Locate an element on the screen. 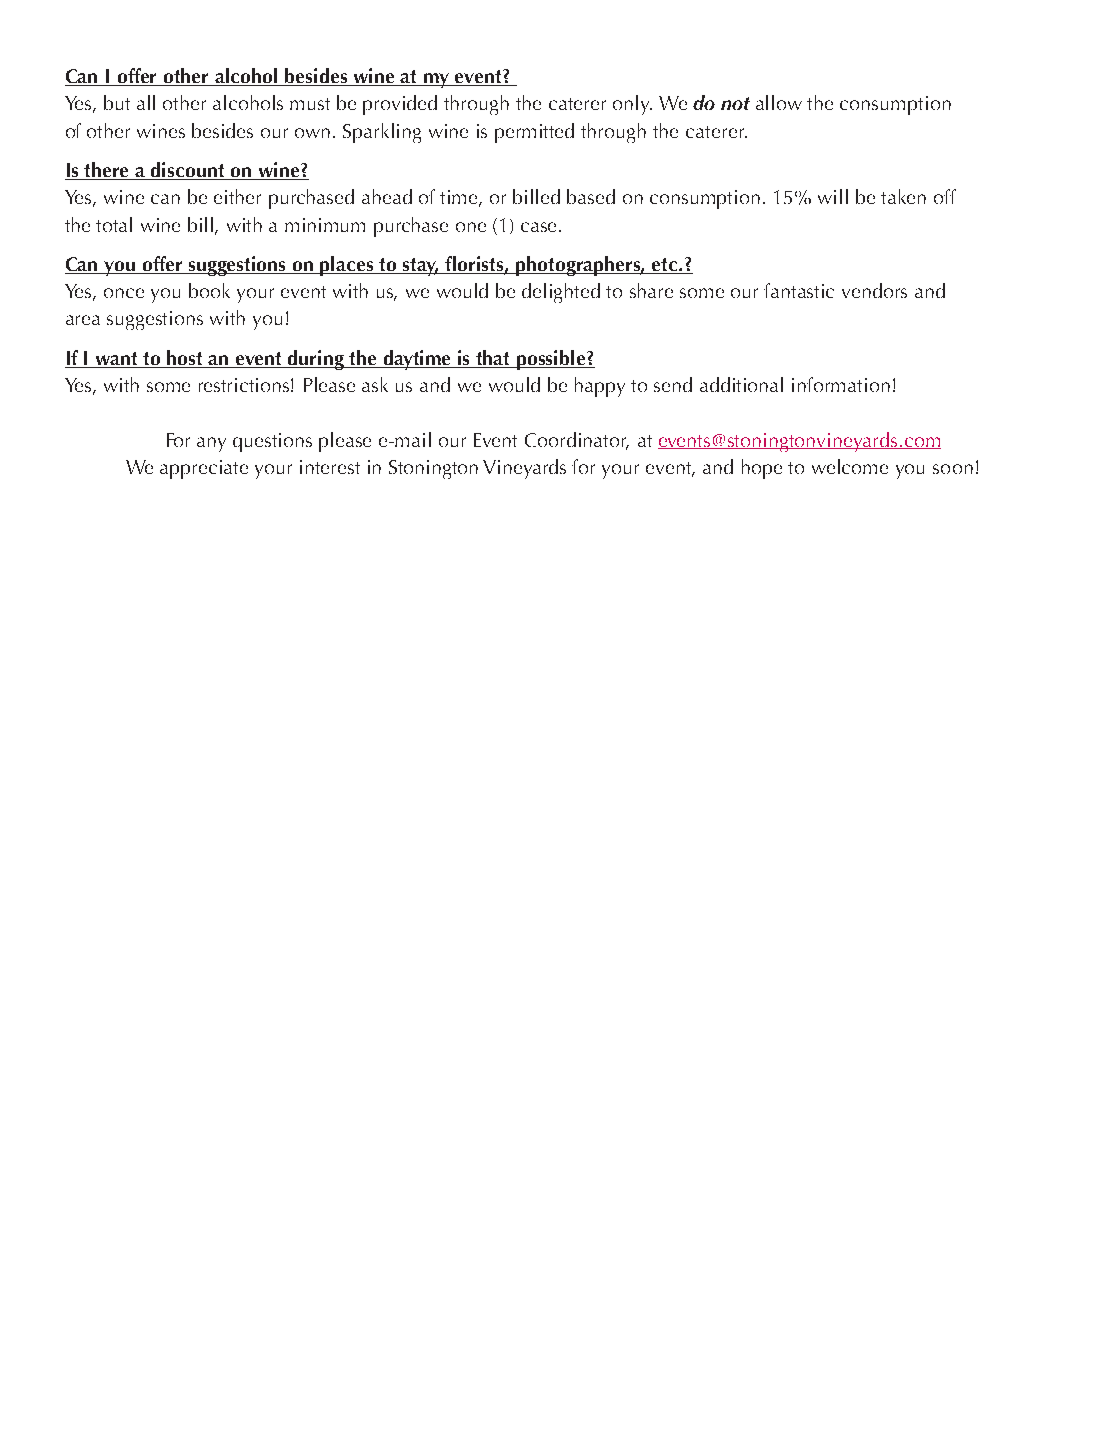 The height and width of the screenshot is (1431, 1106). total is located at coordinates (114, 224).
